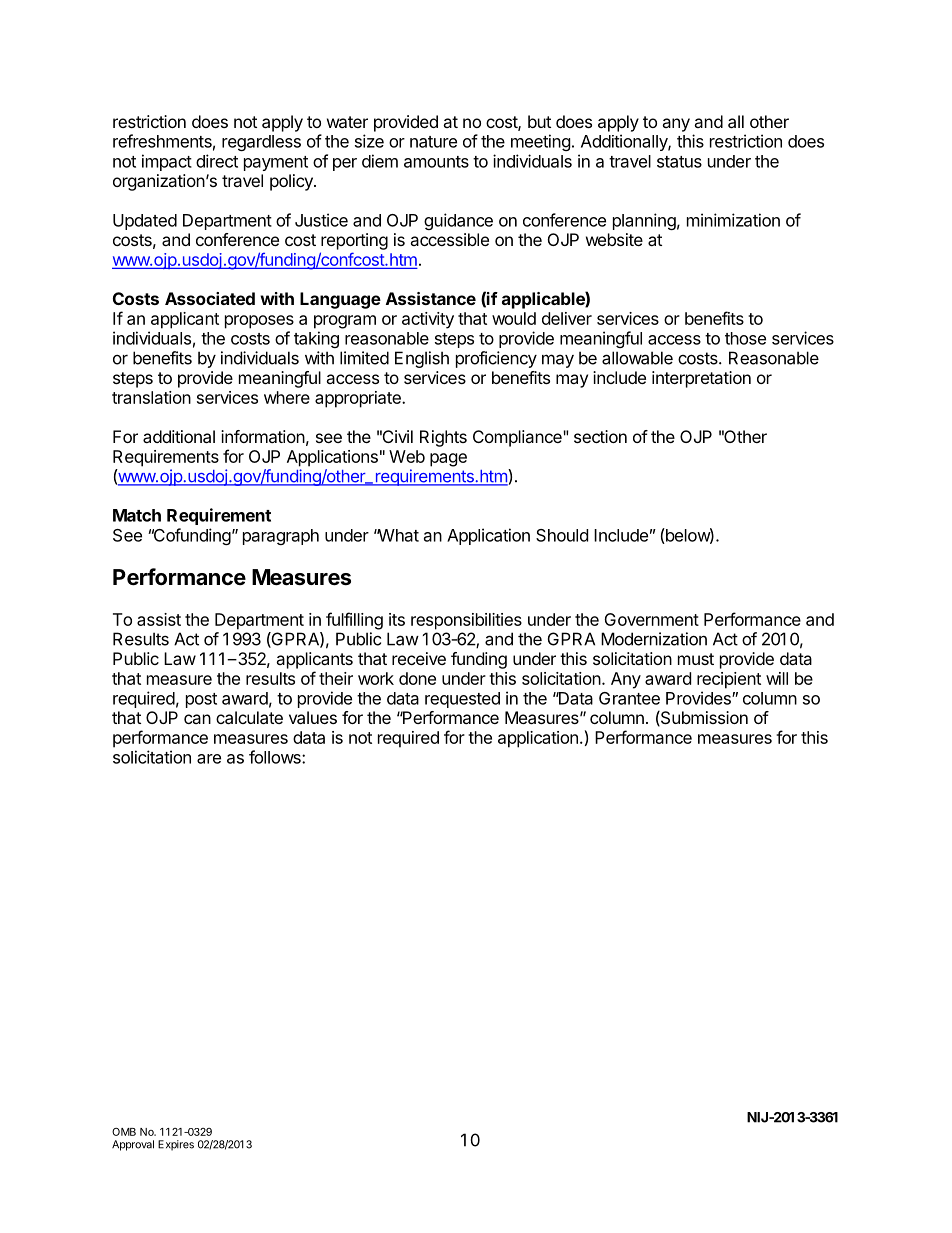  What do you see at coordinates (696, 659) in the screenshot?
I see `must` at bounding box center [696, 659].
